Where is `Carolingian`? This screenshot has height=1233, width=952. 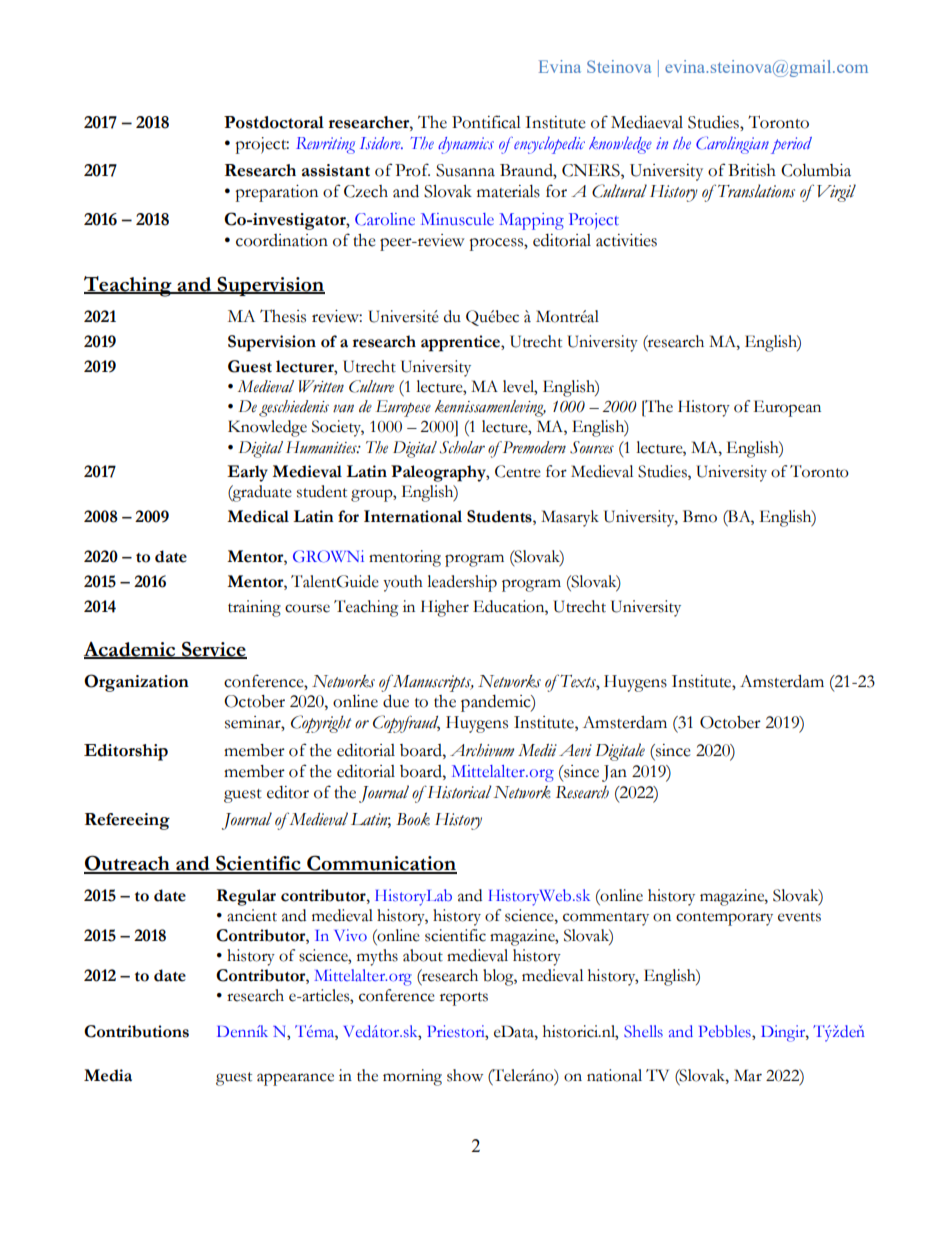
Carolingian is located at coordinates (732, 145).
